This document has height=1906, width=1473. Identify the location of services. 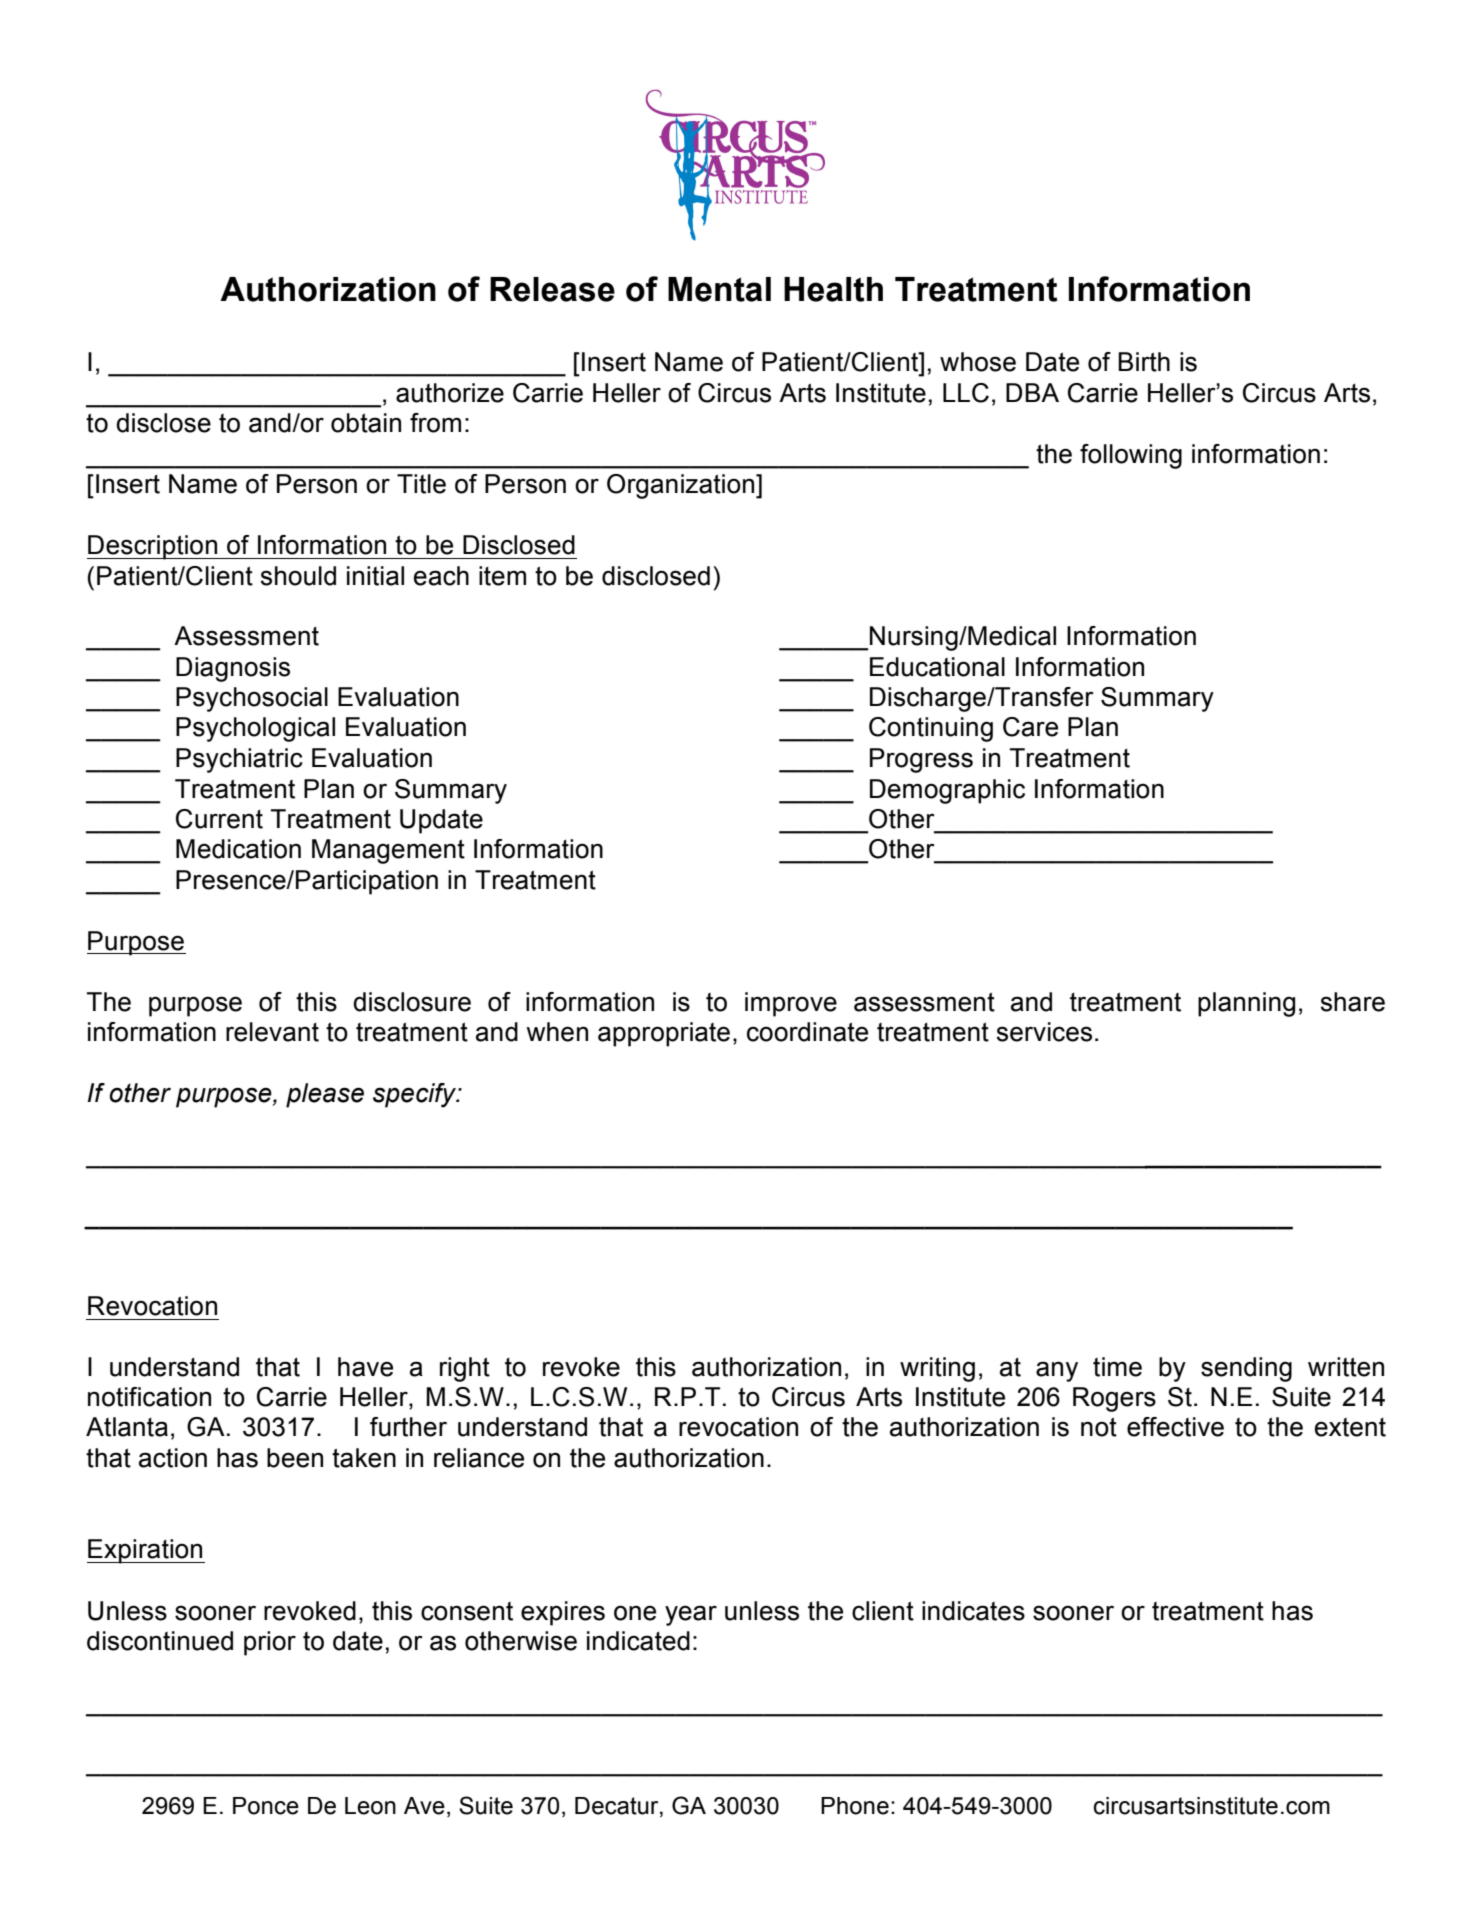
(1044, 1032).
